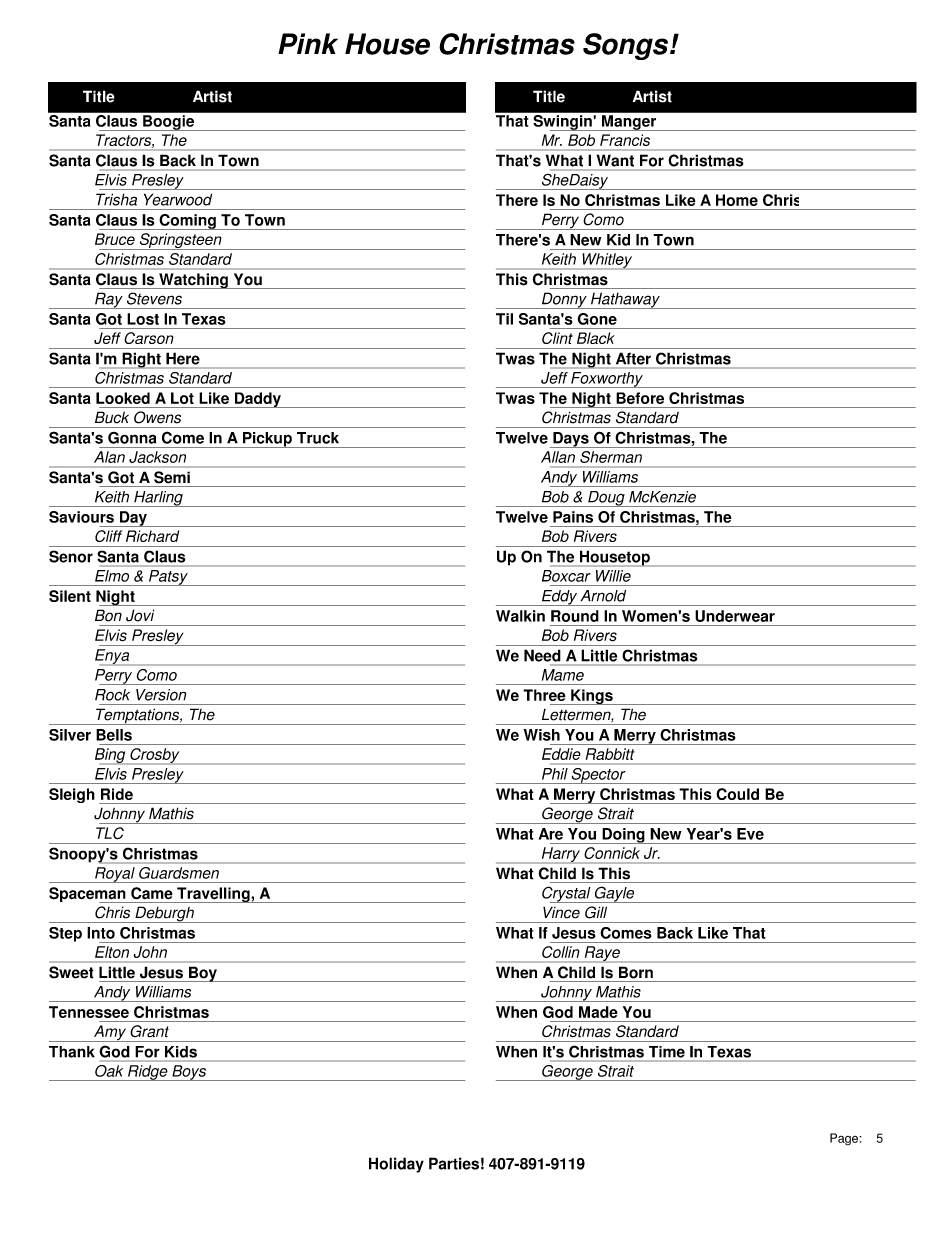  What do you see at coordinates (520, 616) in the page?
I see `Walkin` at bounding box center [520, 616].
